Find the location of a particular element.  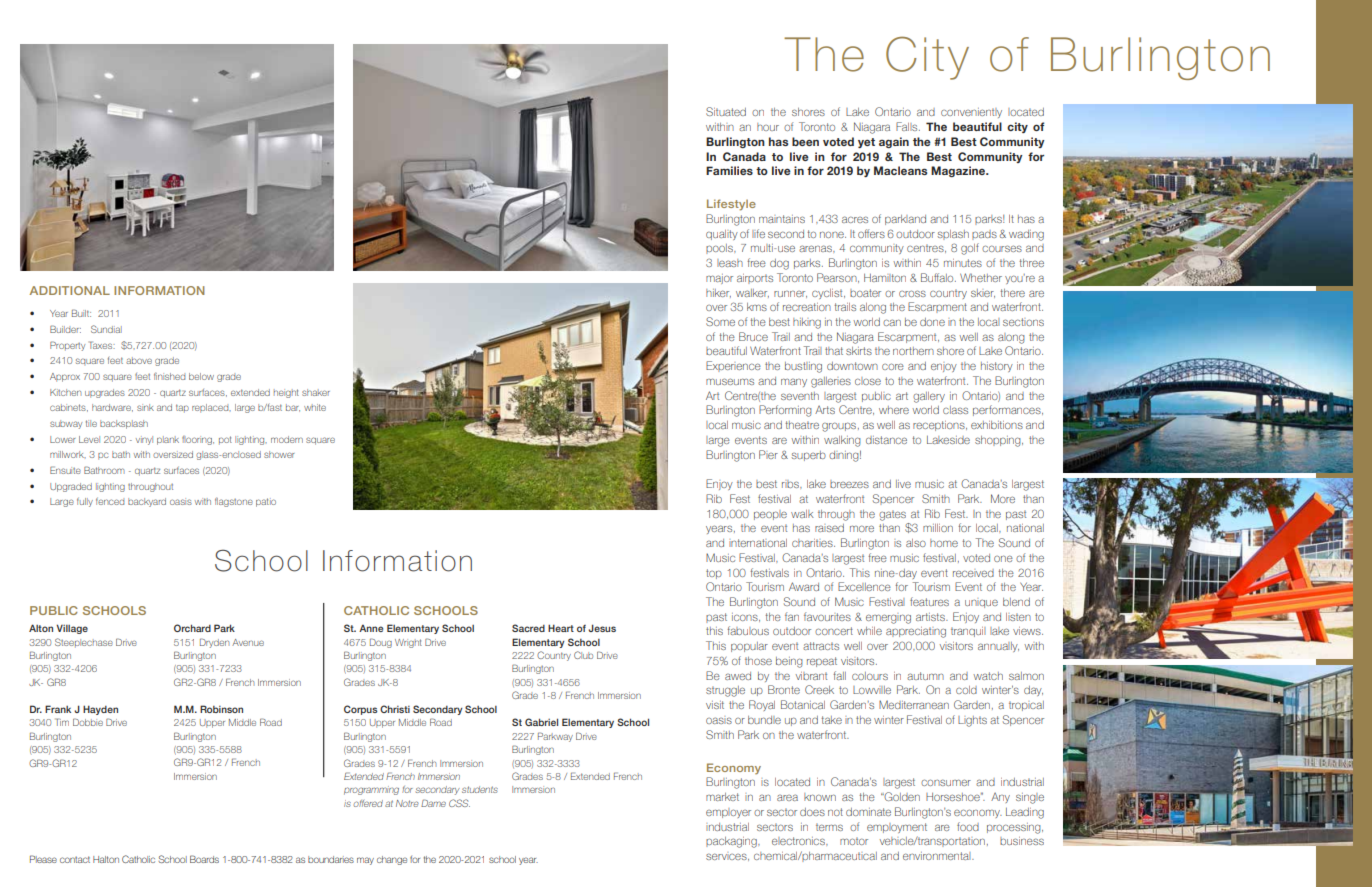

Orchard is located at coordinates (192, 628).
